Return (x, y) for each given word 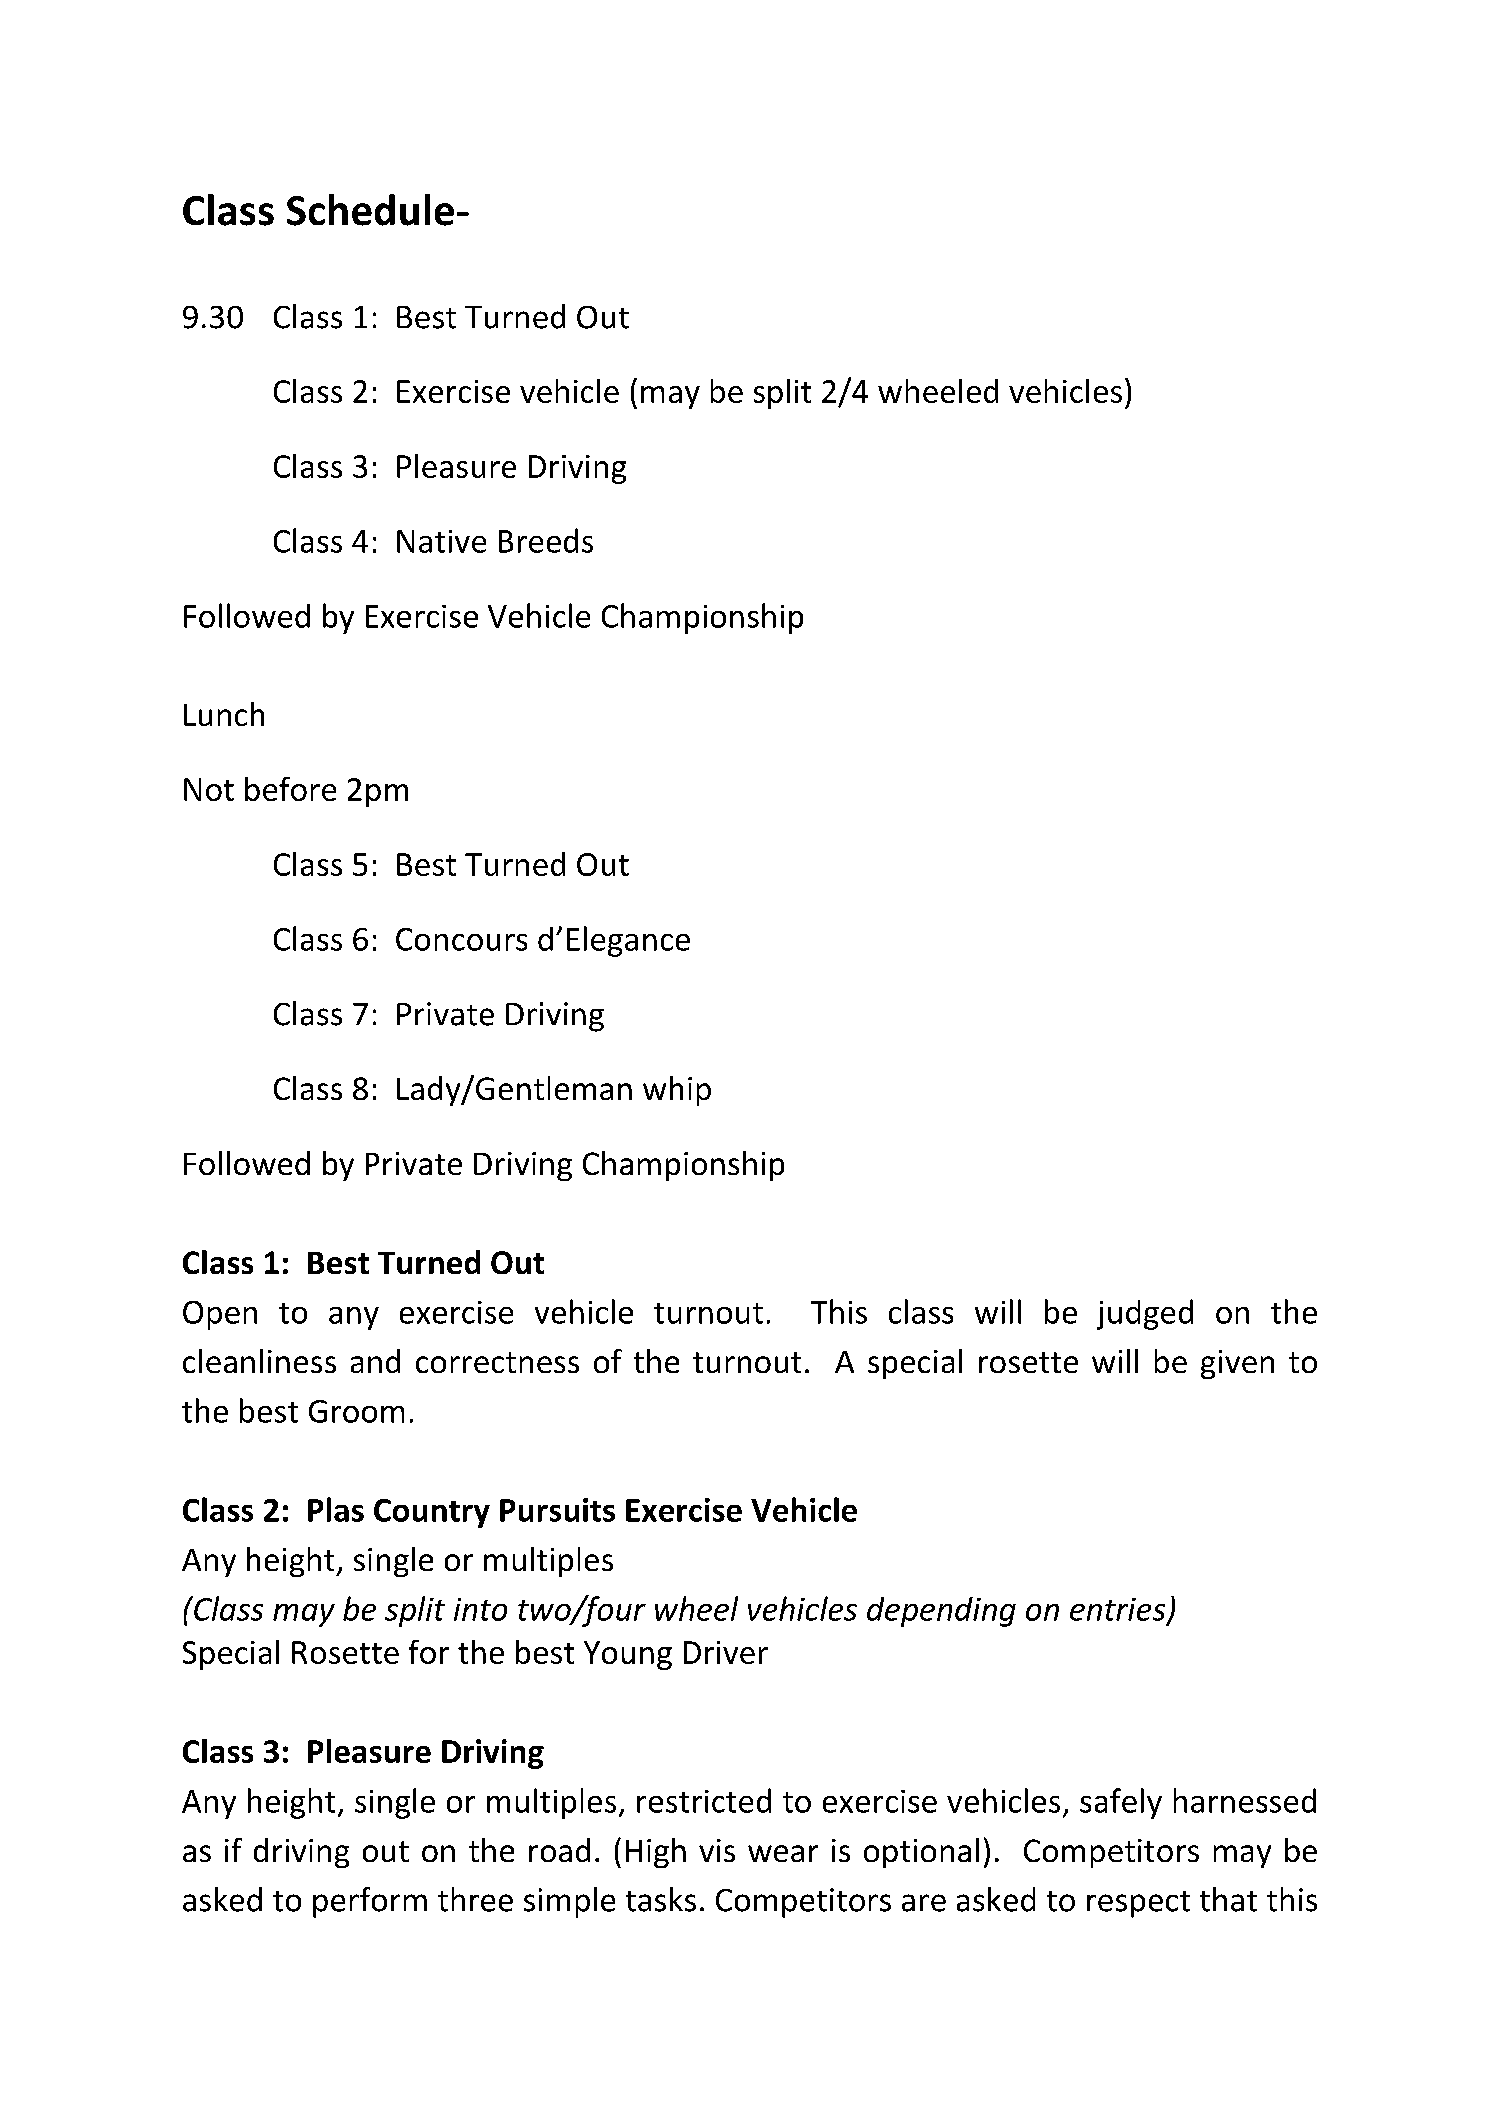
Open (220, 1315)
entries (1119, 1610)
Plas (336, 1509)
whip (677, 1091)
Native (441, 541)
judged (1145, 1314)
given (1237, 1364)
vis (717, 1850)
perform (370, 1902)
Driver (726, 1652)
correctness (497, 1362)
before (290, 789)
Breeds (546, 540)
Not (209, 789)
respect (1138, 1904)
